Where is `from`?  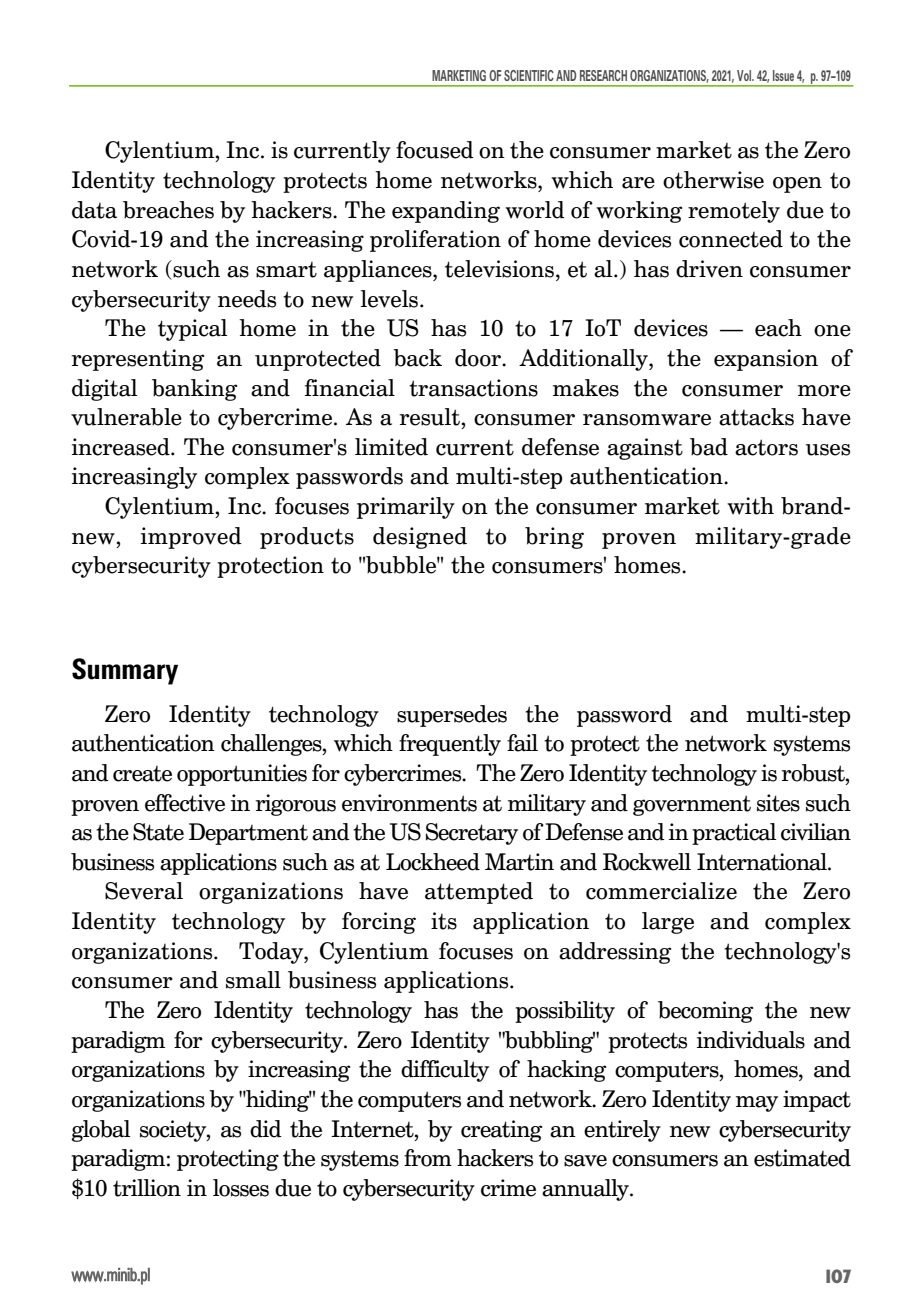
from is located at coordinates (428, 1158).
